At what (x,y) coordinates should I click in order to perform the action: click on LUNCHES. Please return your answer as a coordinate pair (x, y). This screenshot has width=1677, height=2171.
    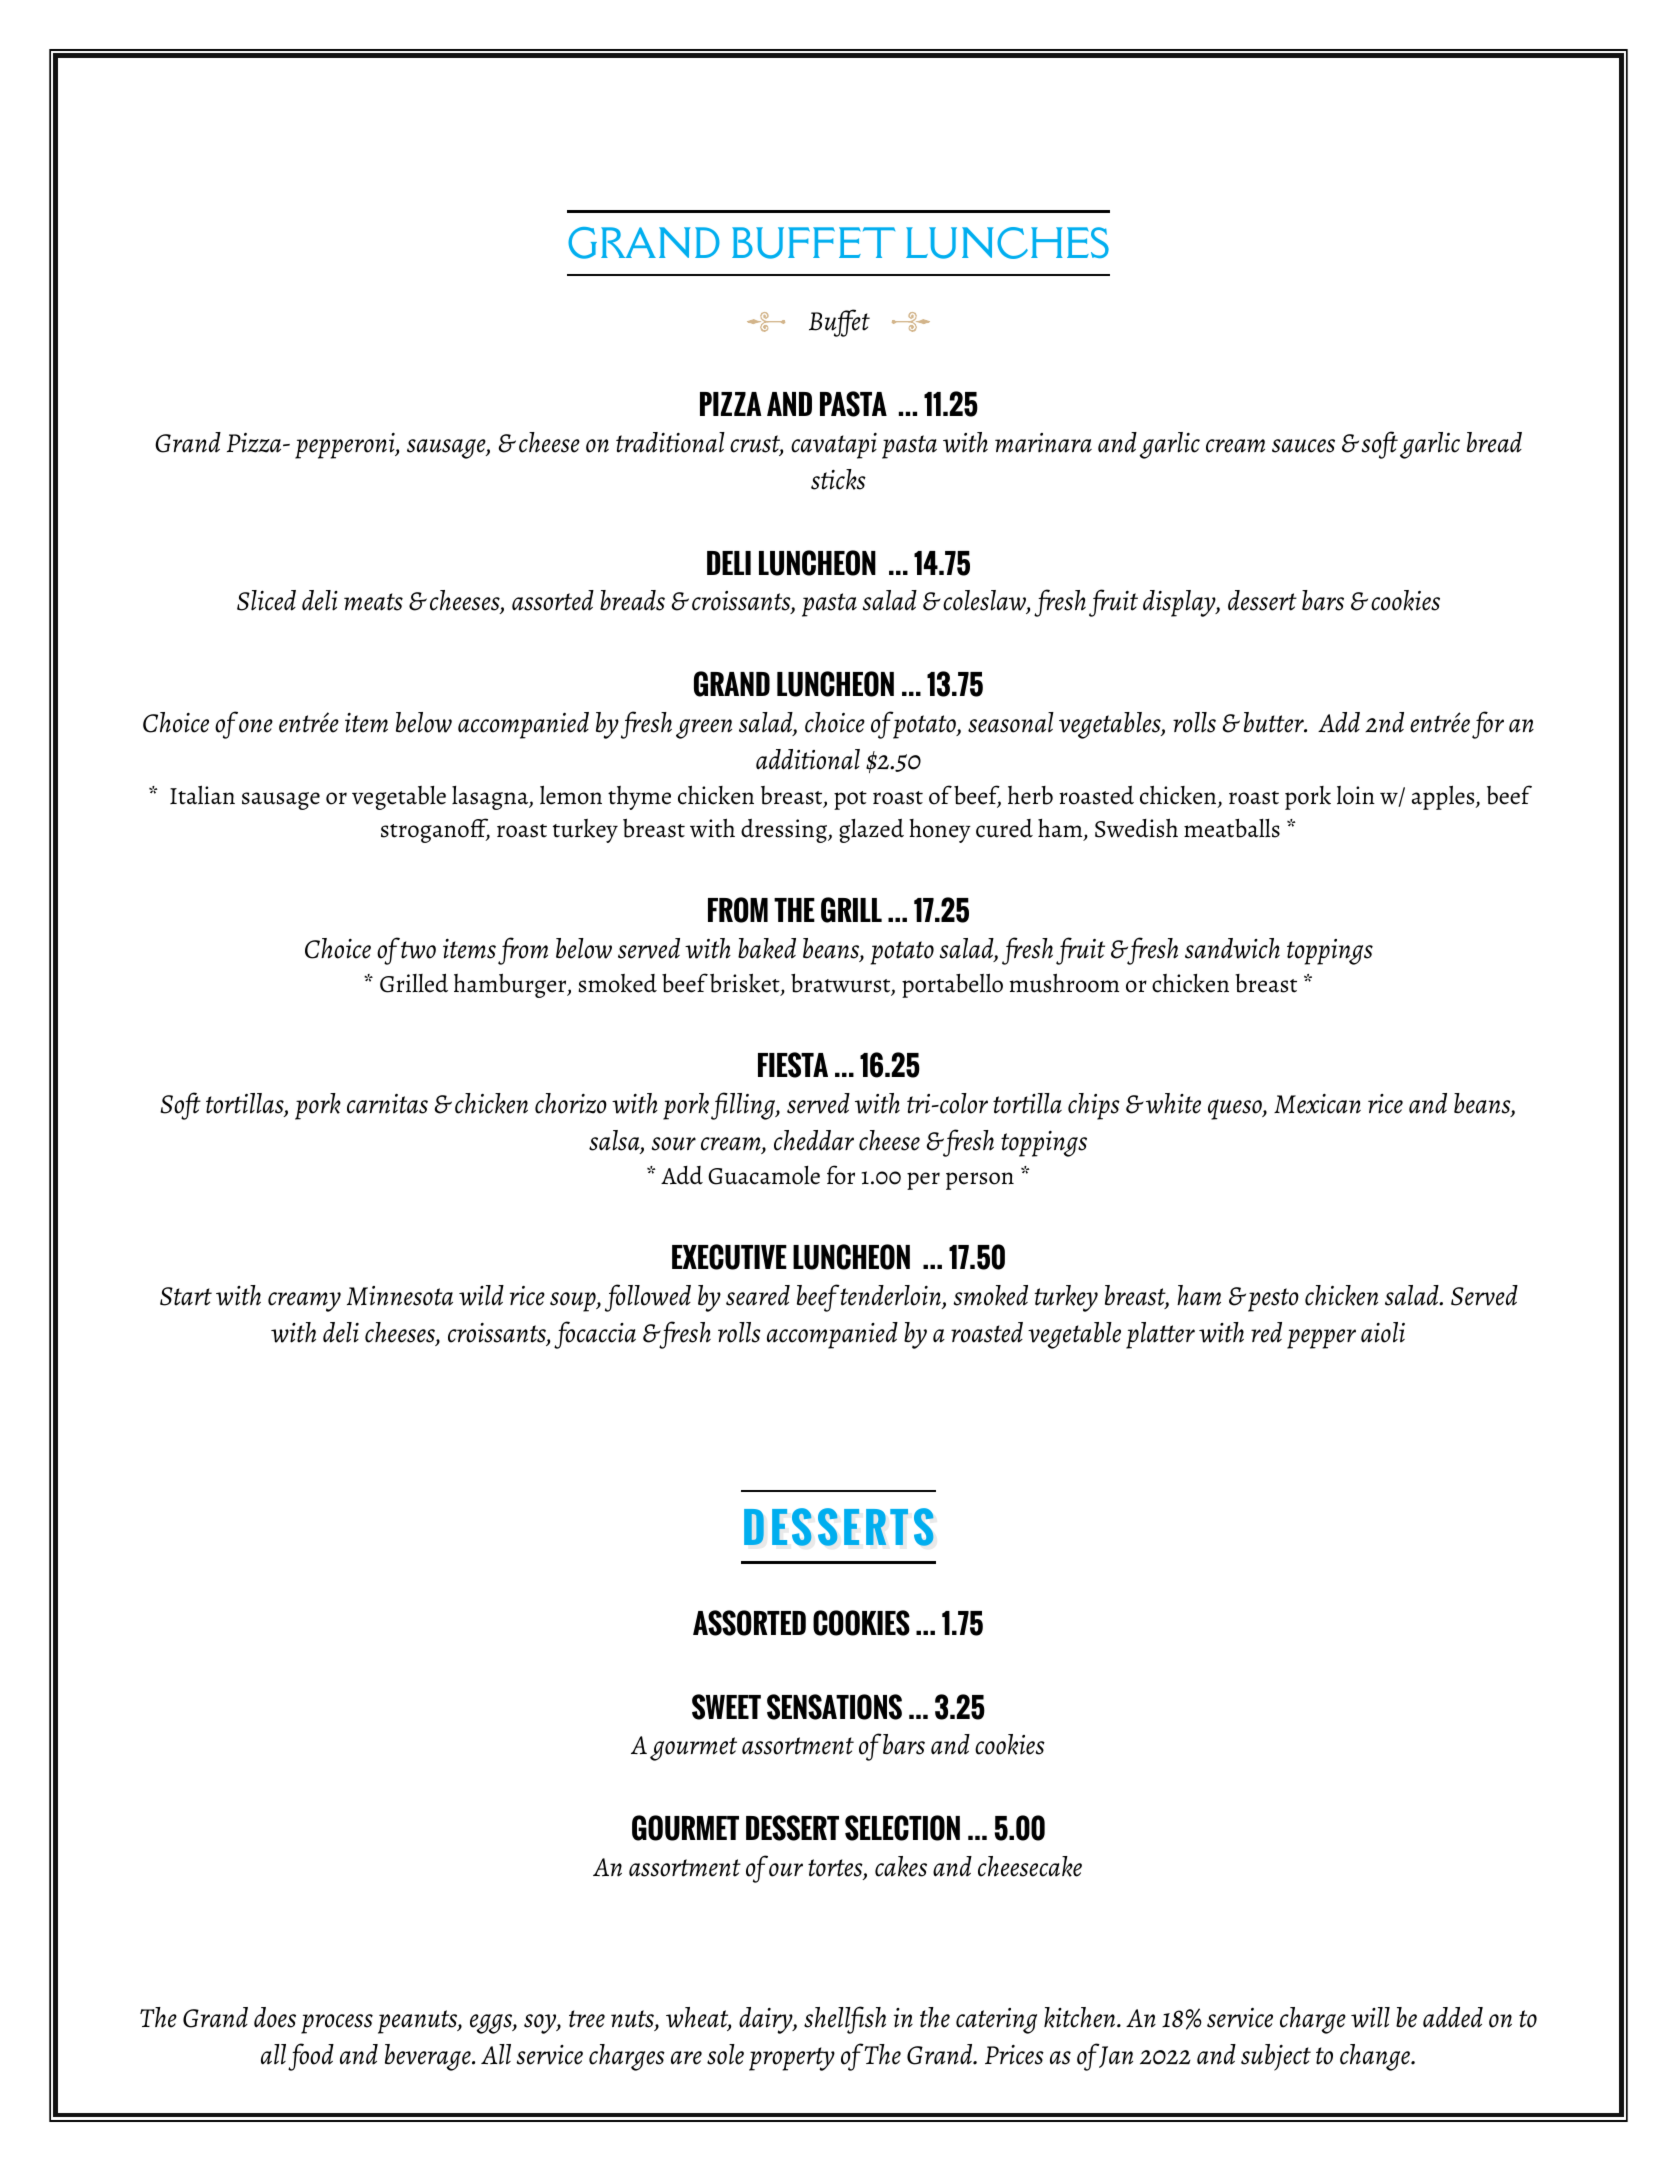
    Looking at the image, I should click on (1007, 243).
